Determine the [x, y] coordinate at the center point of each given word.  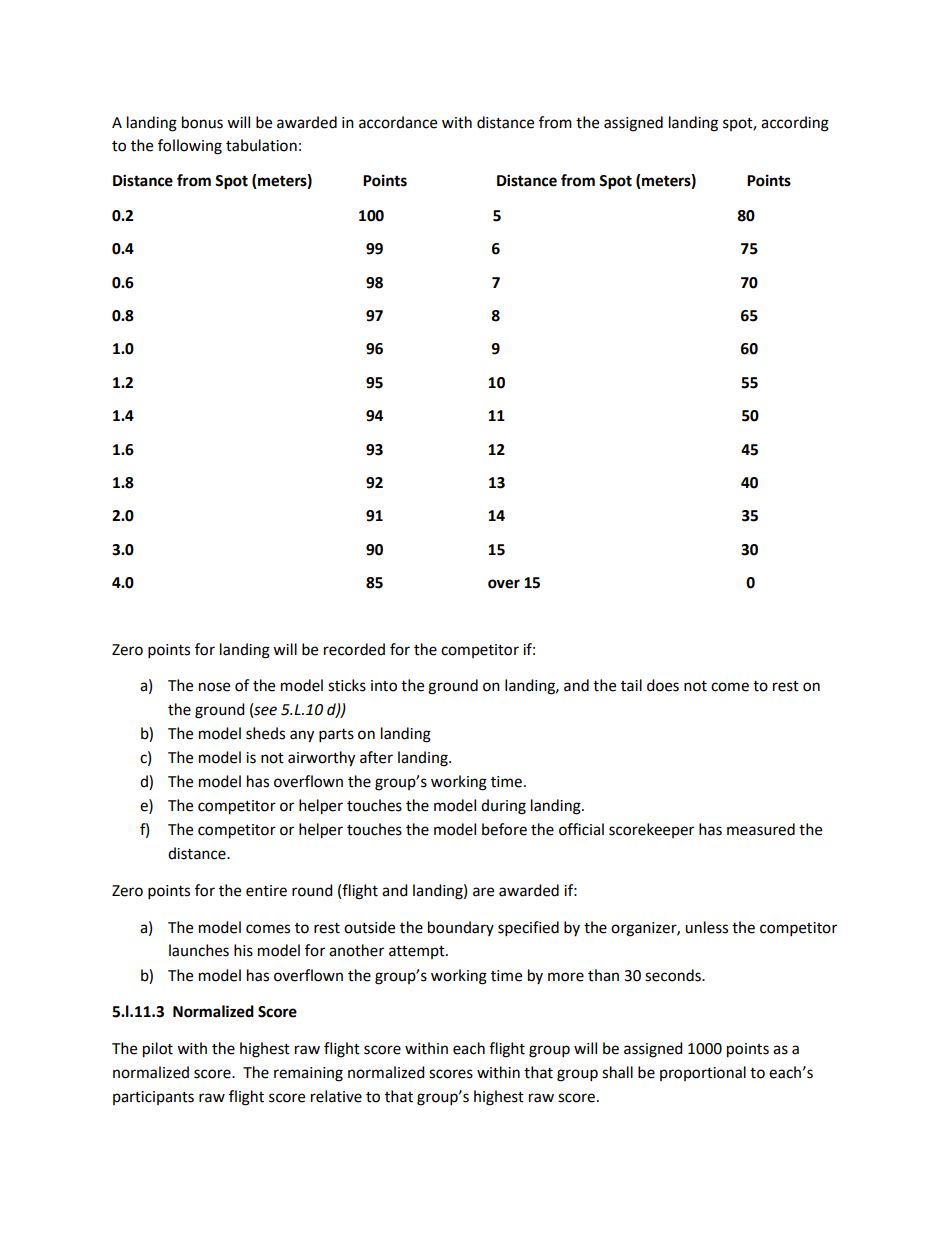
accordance [398, 122]
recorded [354, 649]
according [795, 124]
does [663, 685]
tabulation [261, 145]
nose [214, 687]
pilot [158, 1050]
